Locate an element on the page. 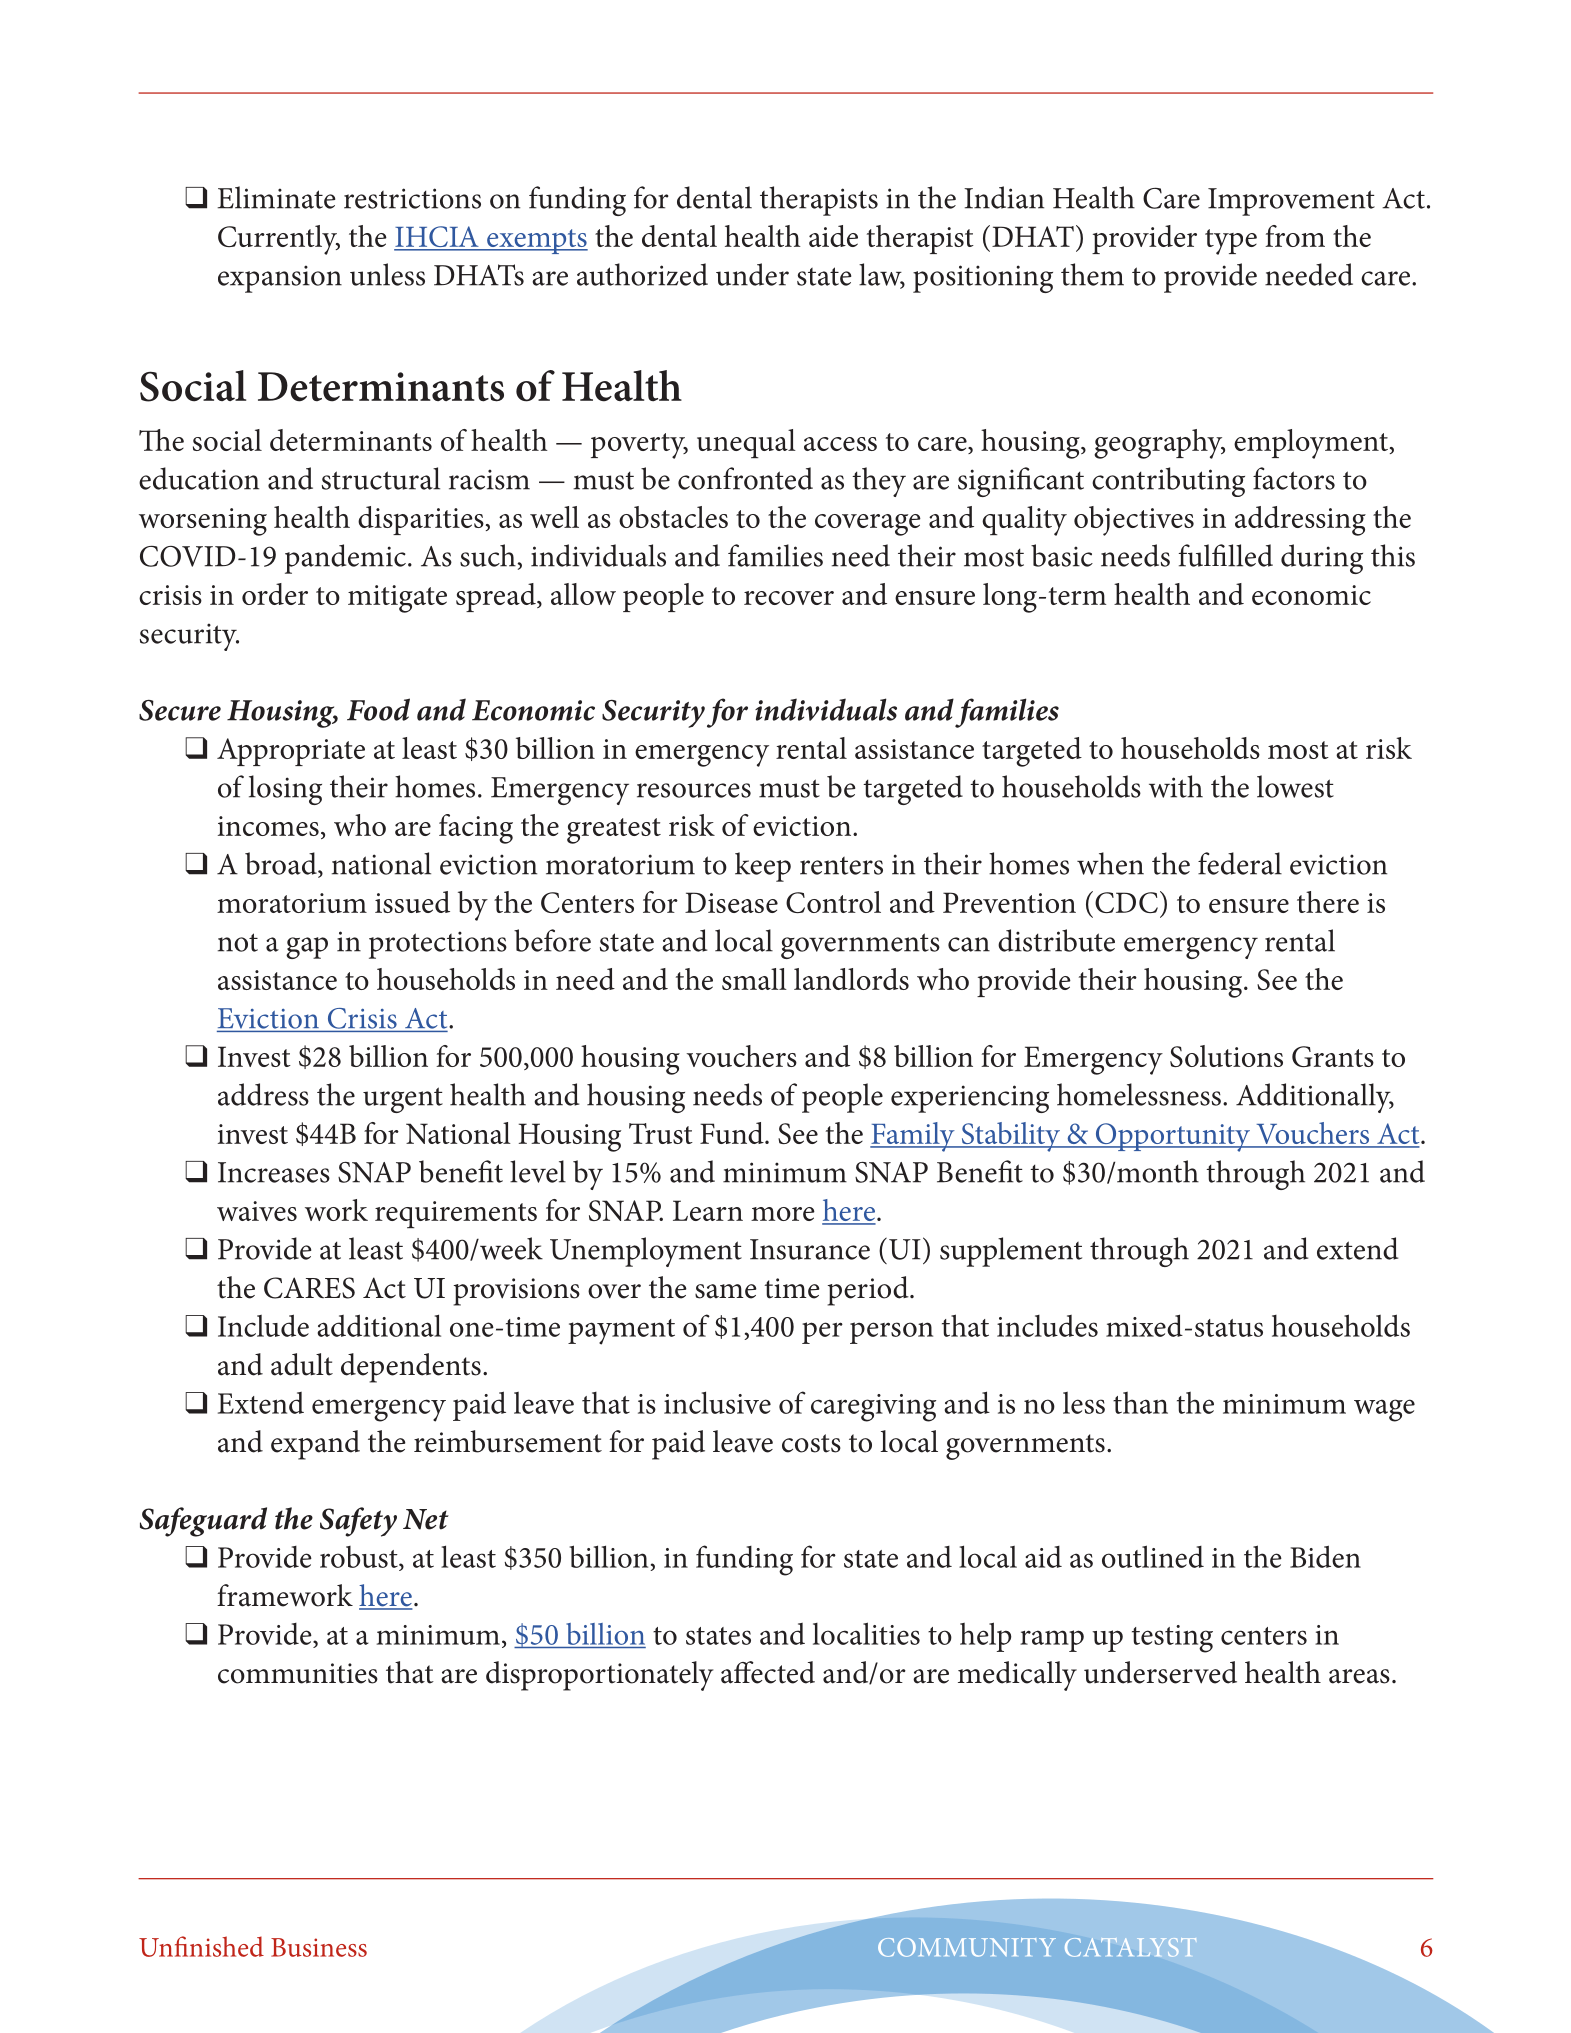  losing is located at coordinates (285, 790).
